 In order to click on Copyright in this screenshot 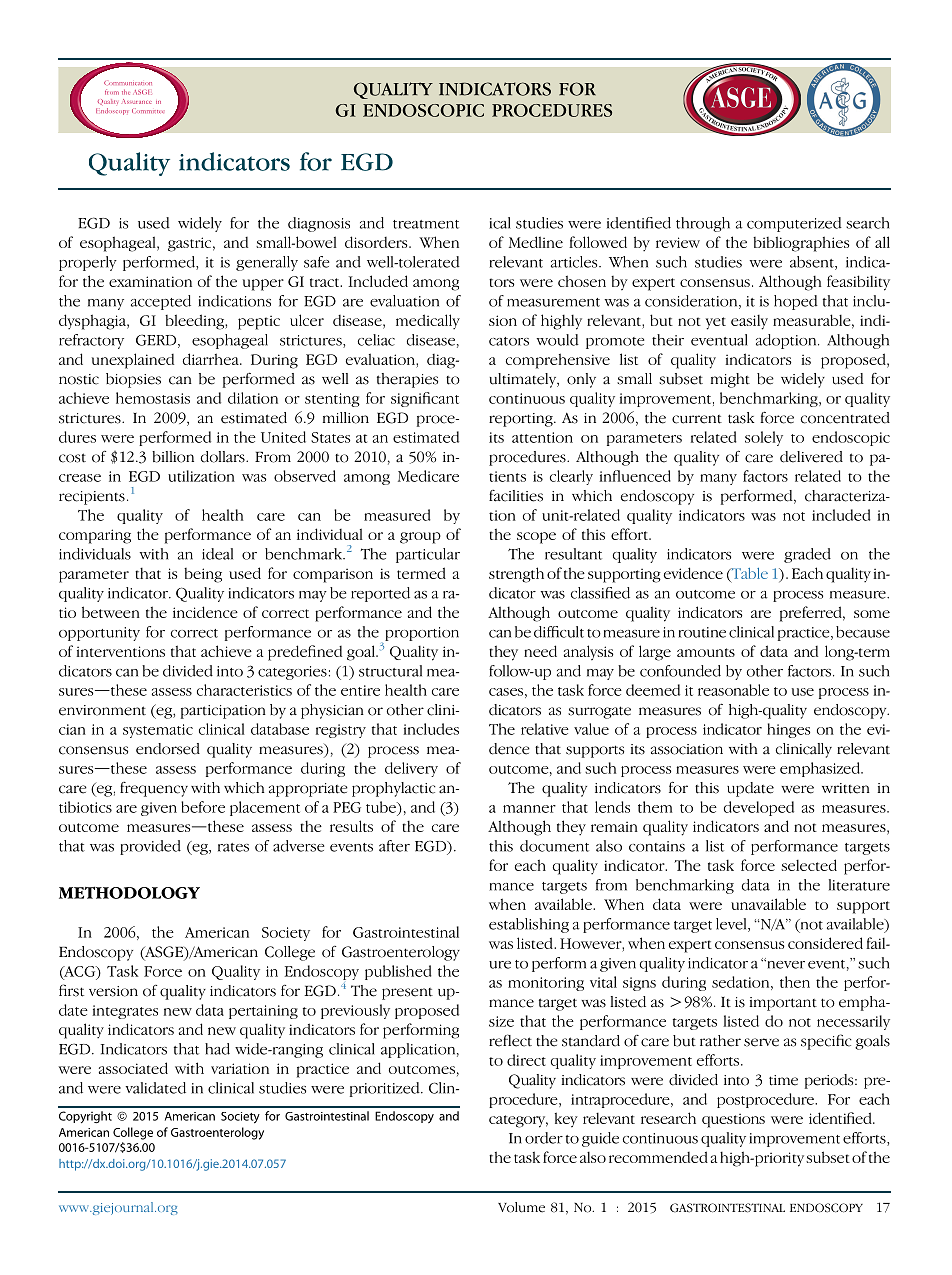, I will do `click(85, 1117)`.
